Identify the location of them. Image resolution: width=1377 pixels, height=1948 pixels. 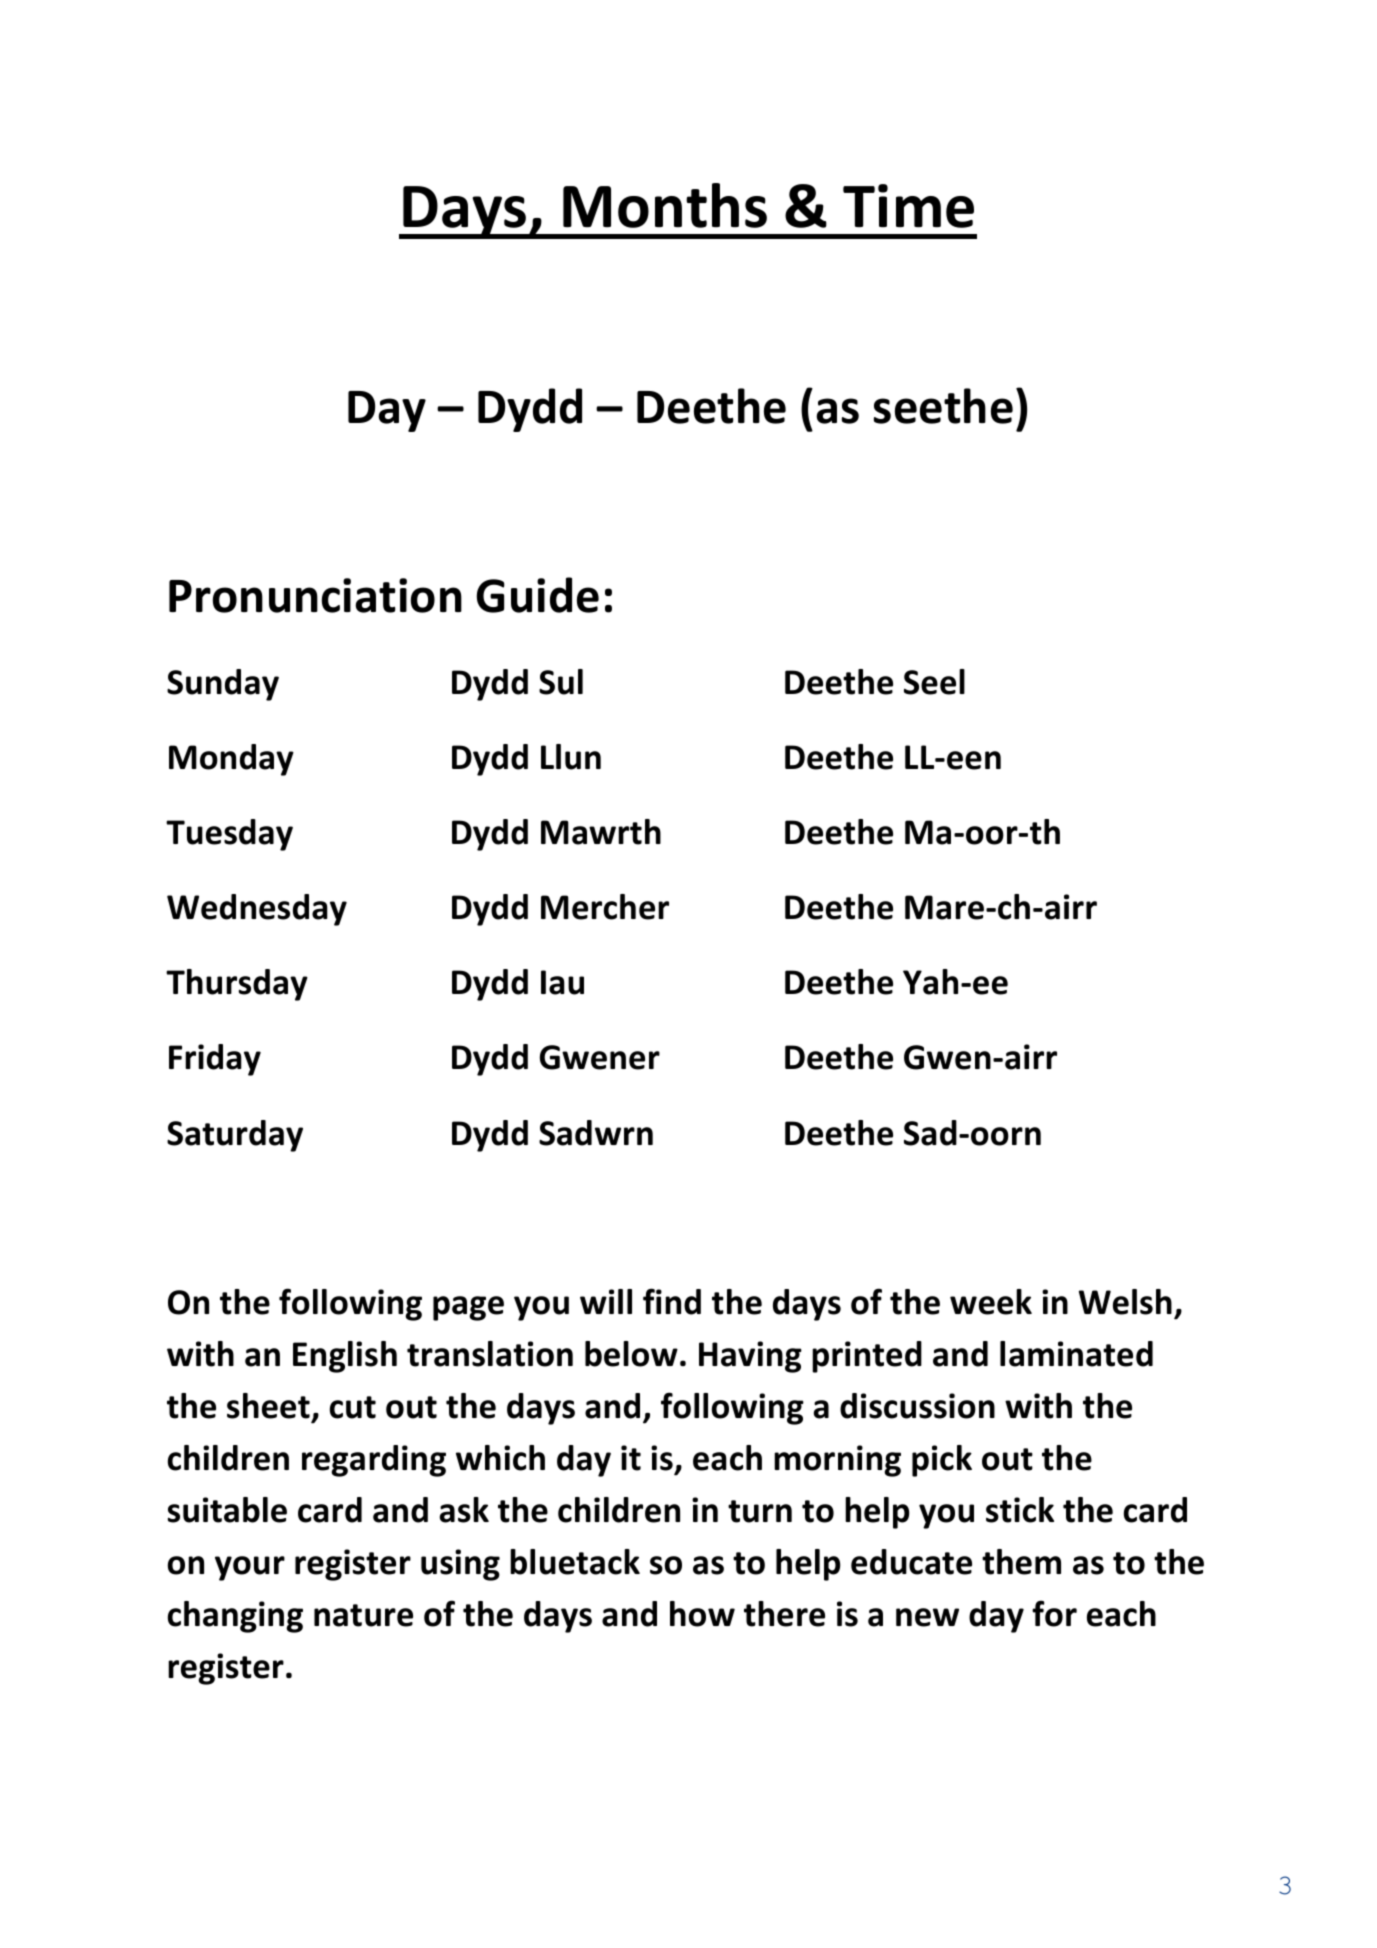
(1021, 1562).
